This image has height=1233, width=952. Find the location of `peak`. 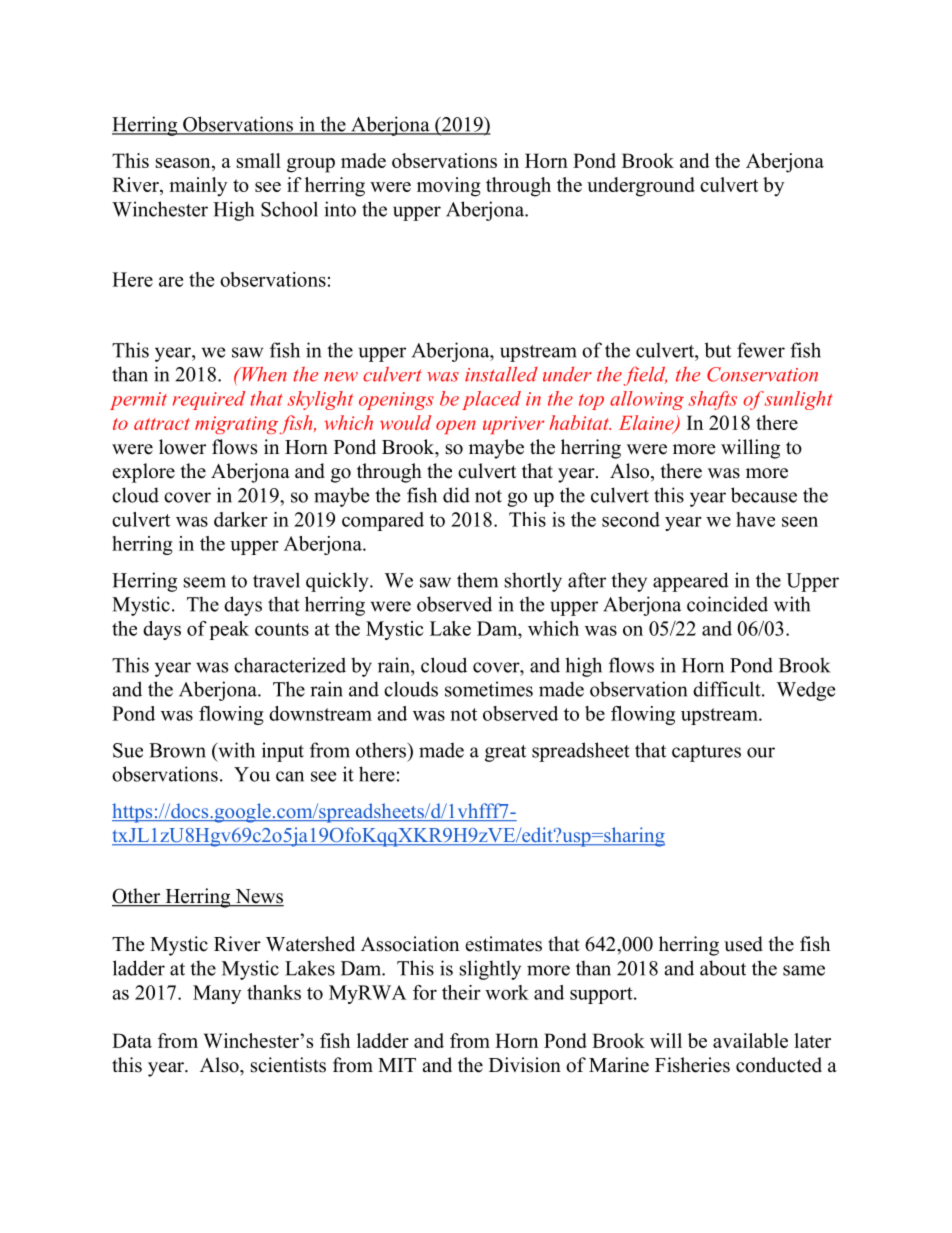

peak is located at coordinates (229, 630).
